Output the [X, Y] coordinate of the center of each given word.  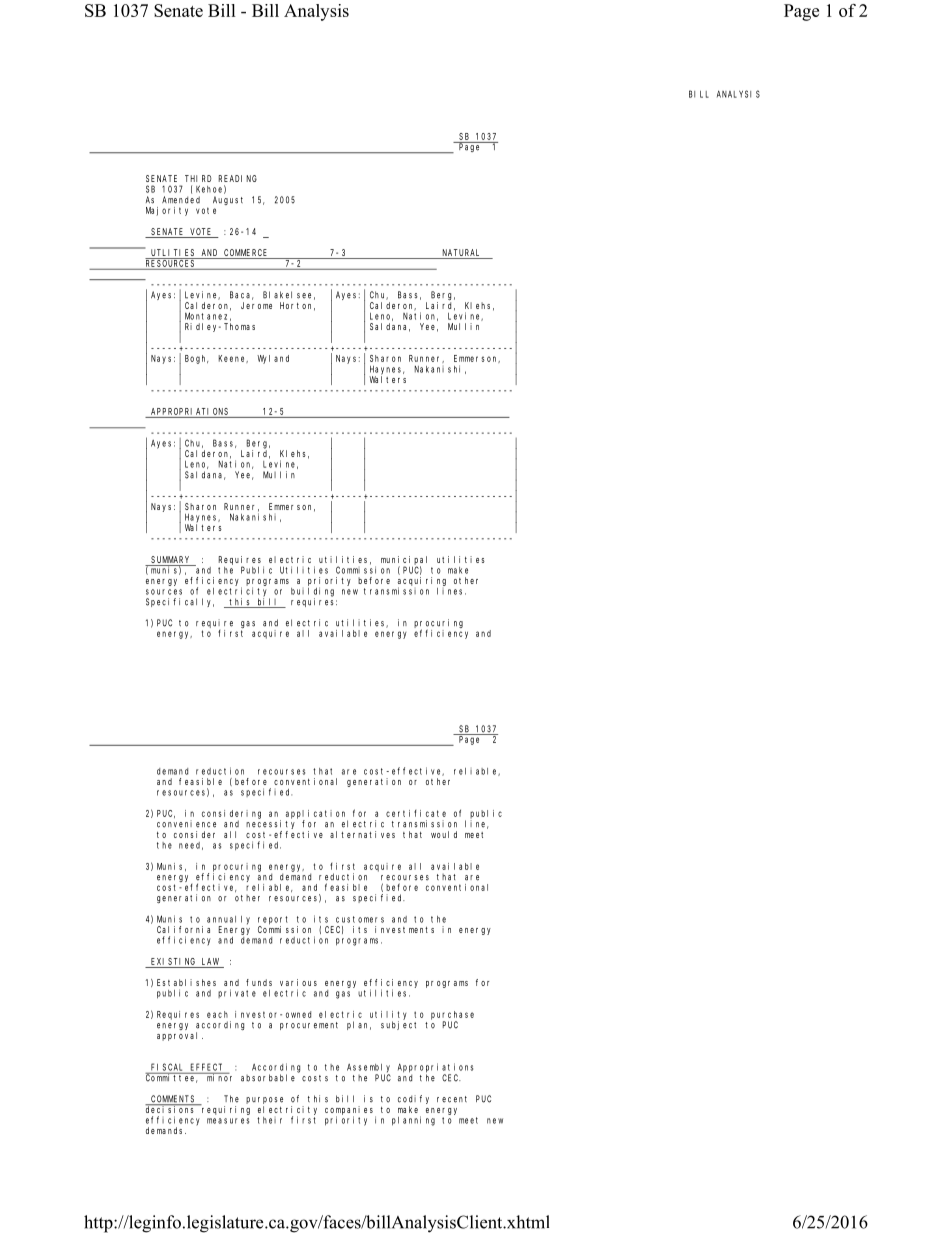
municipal [404, 561]
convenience [186, 824]
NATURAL [461, 254]
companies [350, 1111]
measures [228, 1121]
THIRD [198, 178]
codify [413, 1099]
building [312, 592]
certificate [416, 813]
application [317, 815]
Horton [297, 306]
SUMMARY [171, 561]
